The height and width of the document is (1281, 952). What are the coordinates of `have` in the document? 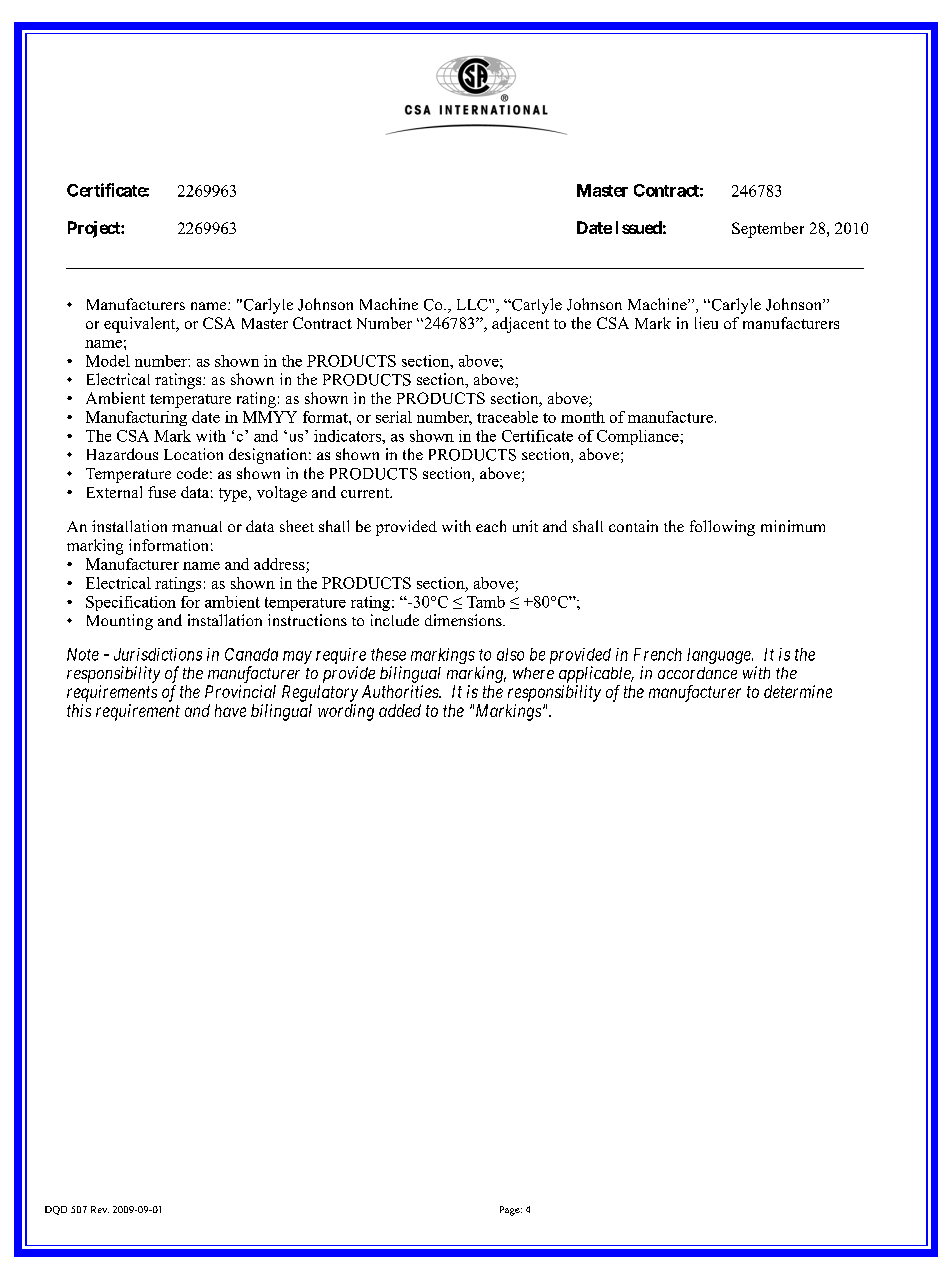 It's located at (230, 710).
